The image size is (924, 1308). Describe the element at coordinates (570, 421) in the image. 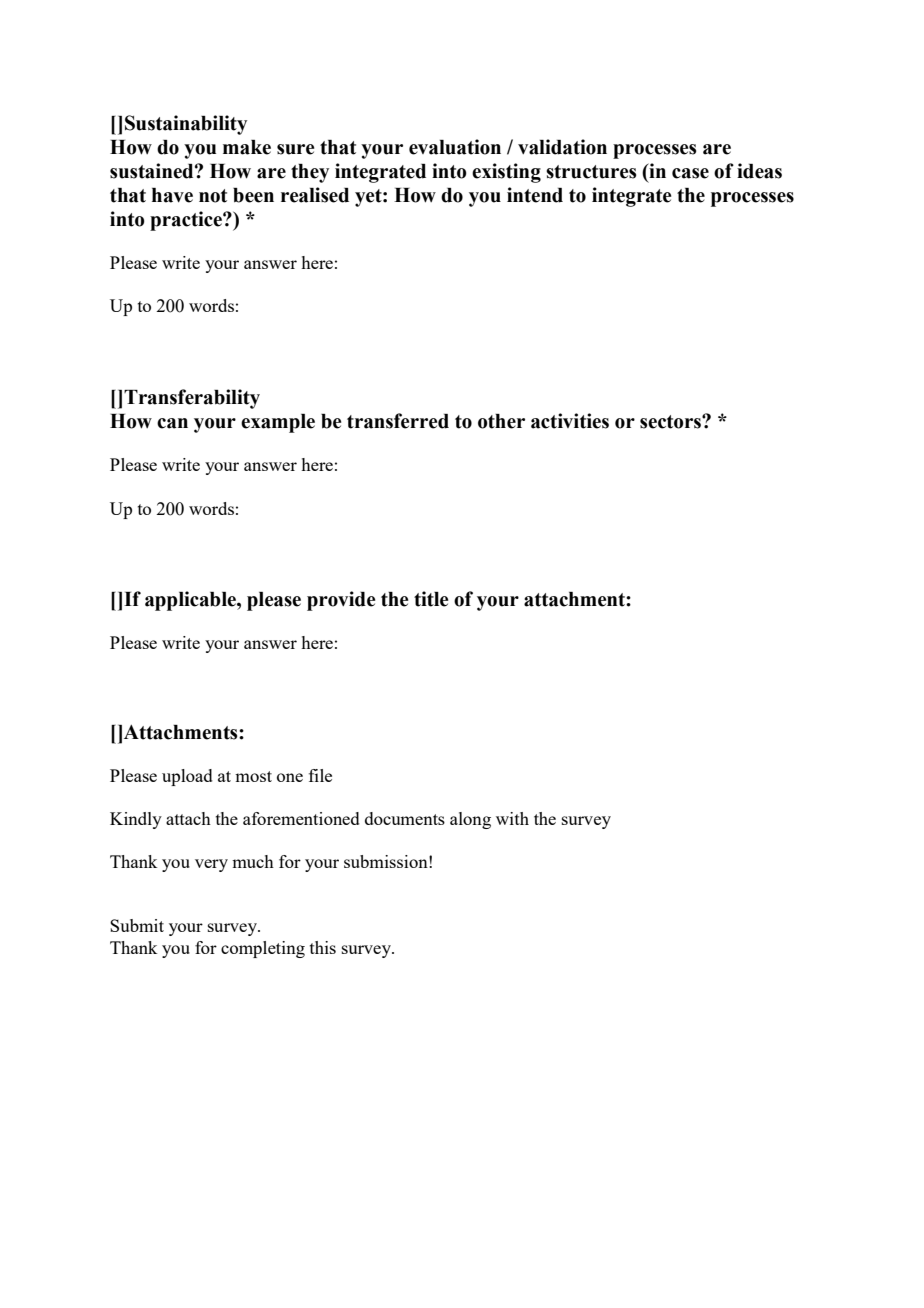

I see `activities` at that location.
